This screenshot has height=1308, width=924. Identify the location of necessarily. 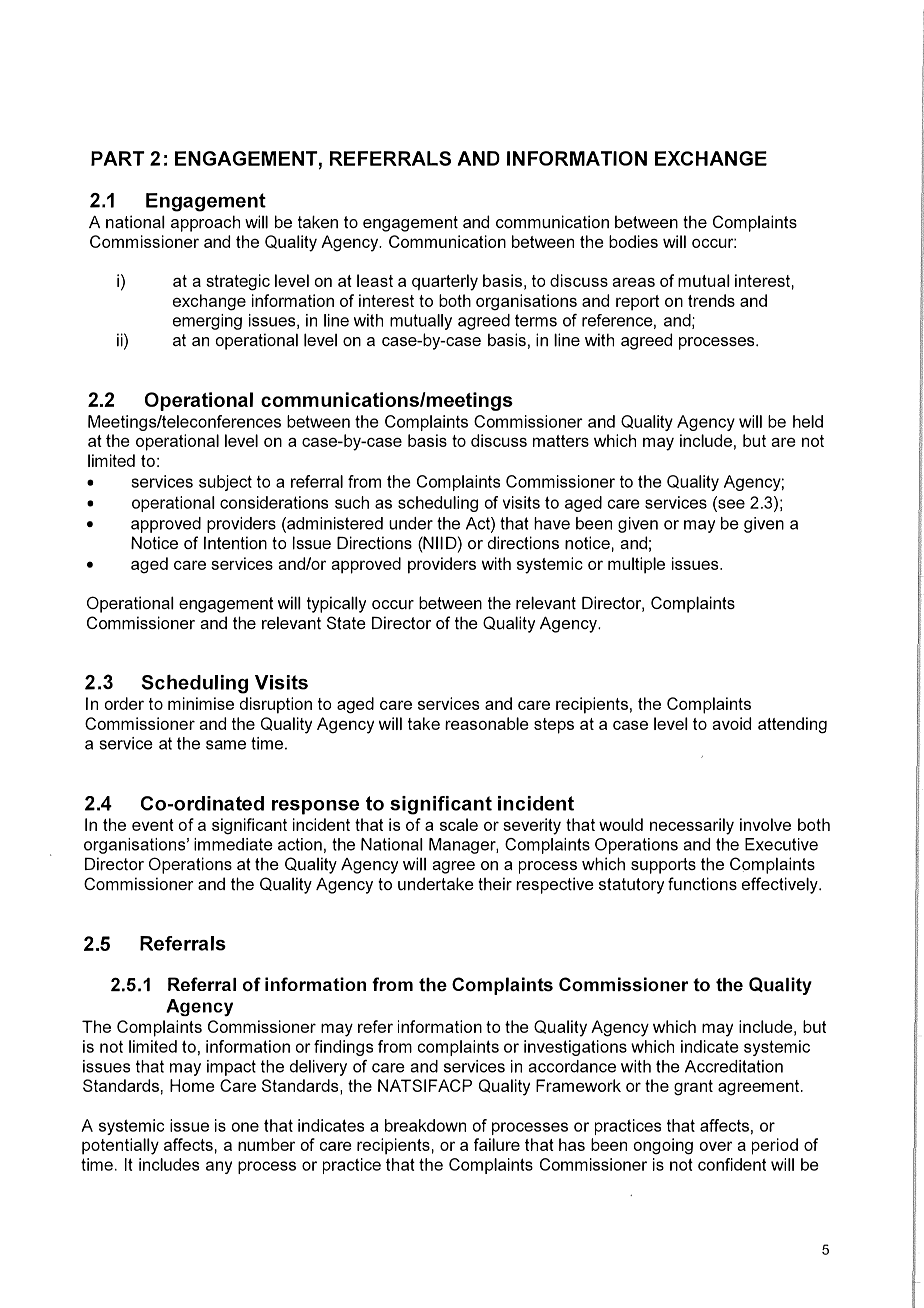
(692, 826).
